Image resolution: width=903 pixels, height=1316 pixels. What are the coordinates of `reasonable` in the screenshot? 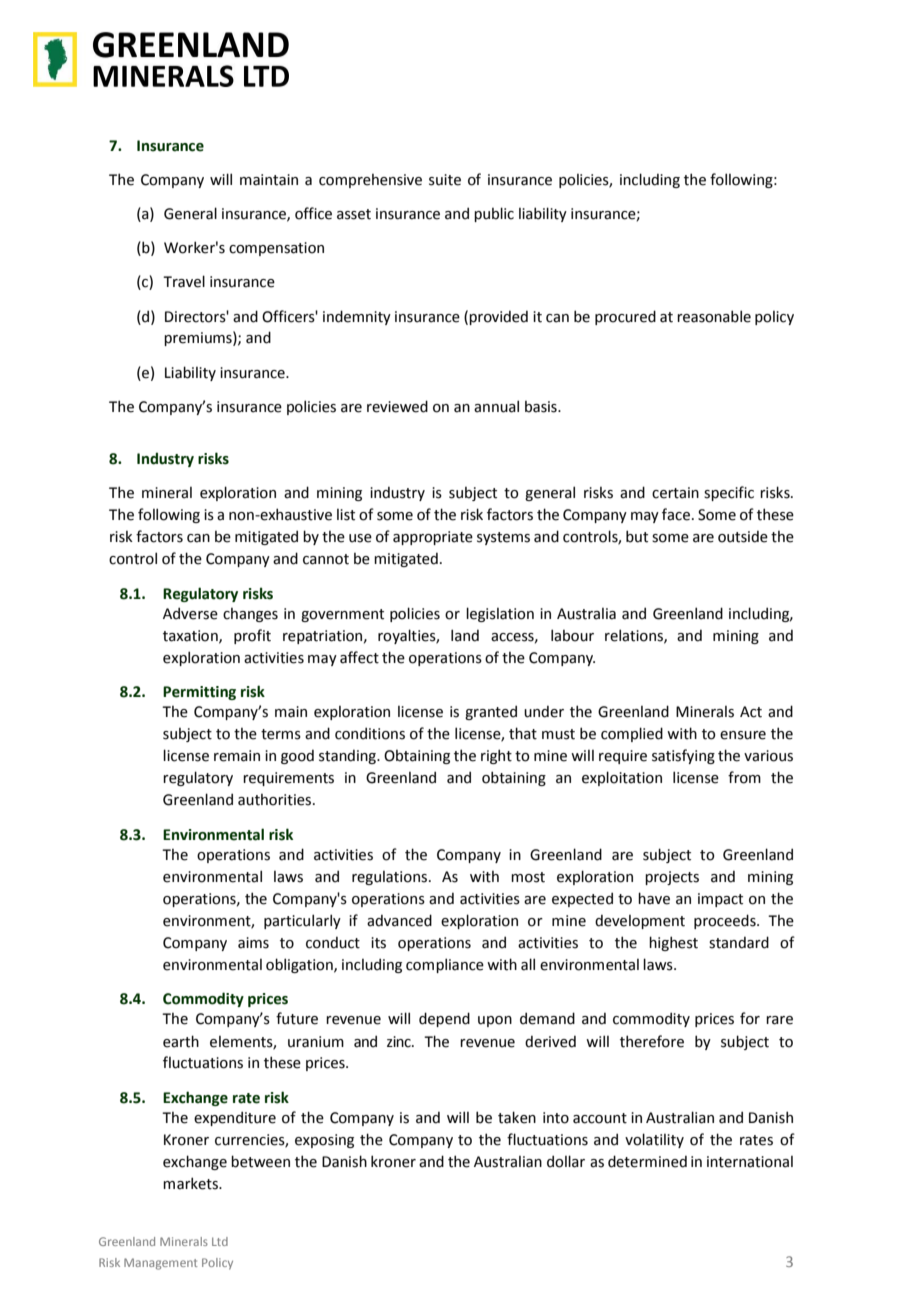 It's located at (714, 316).
